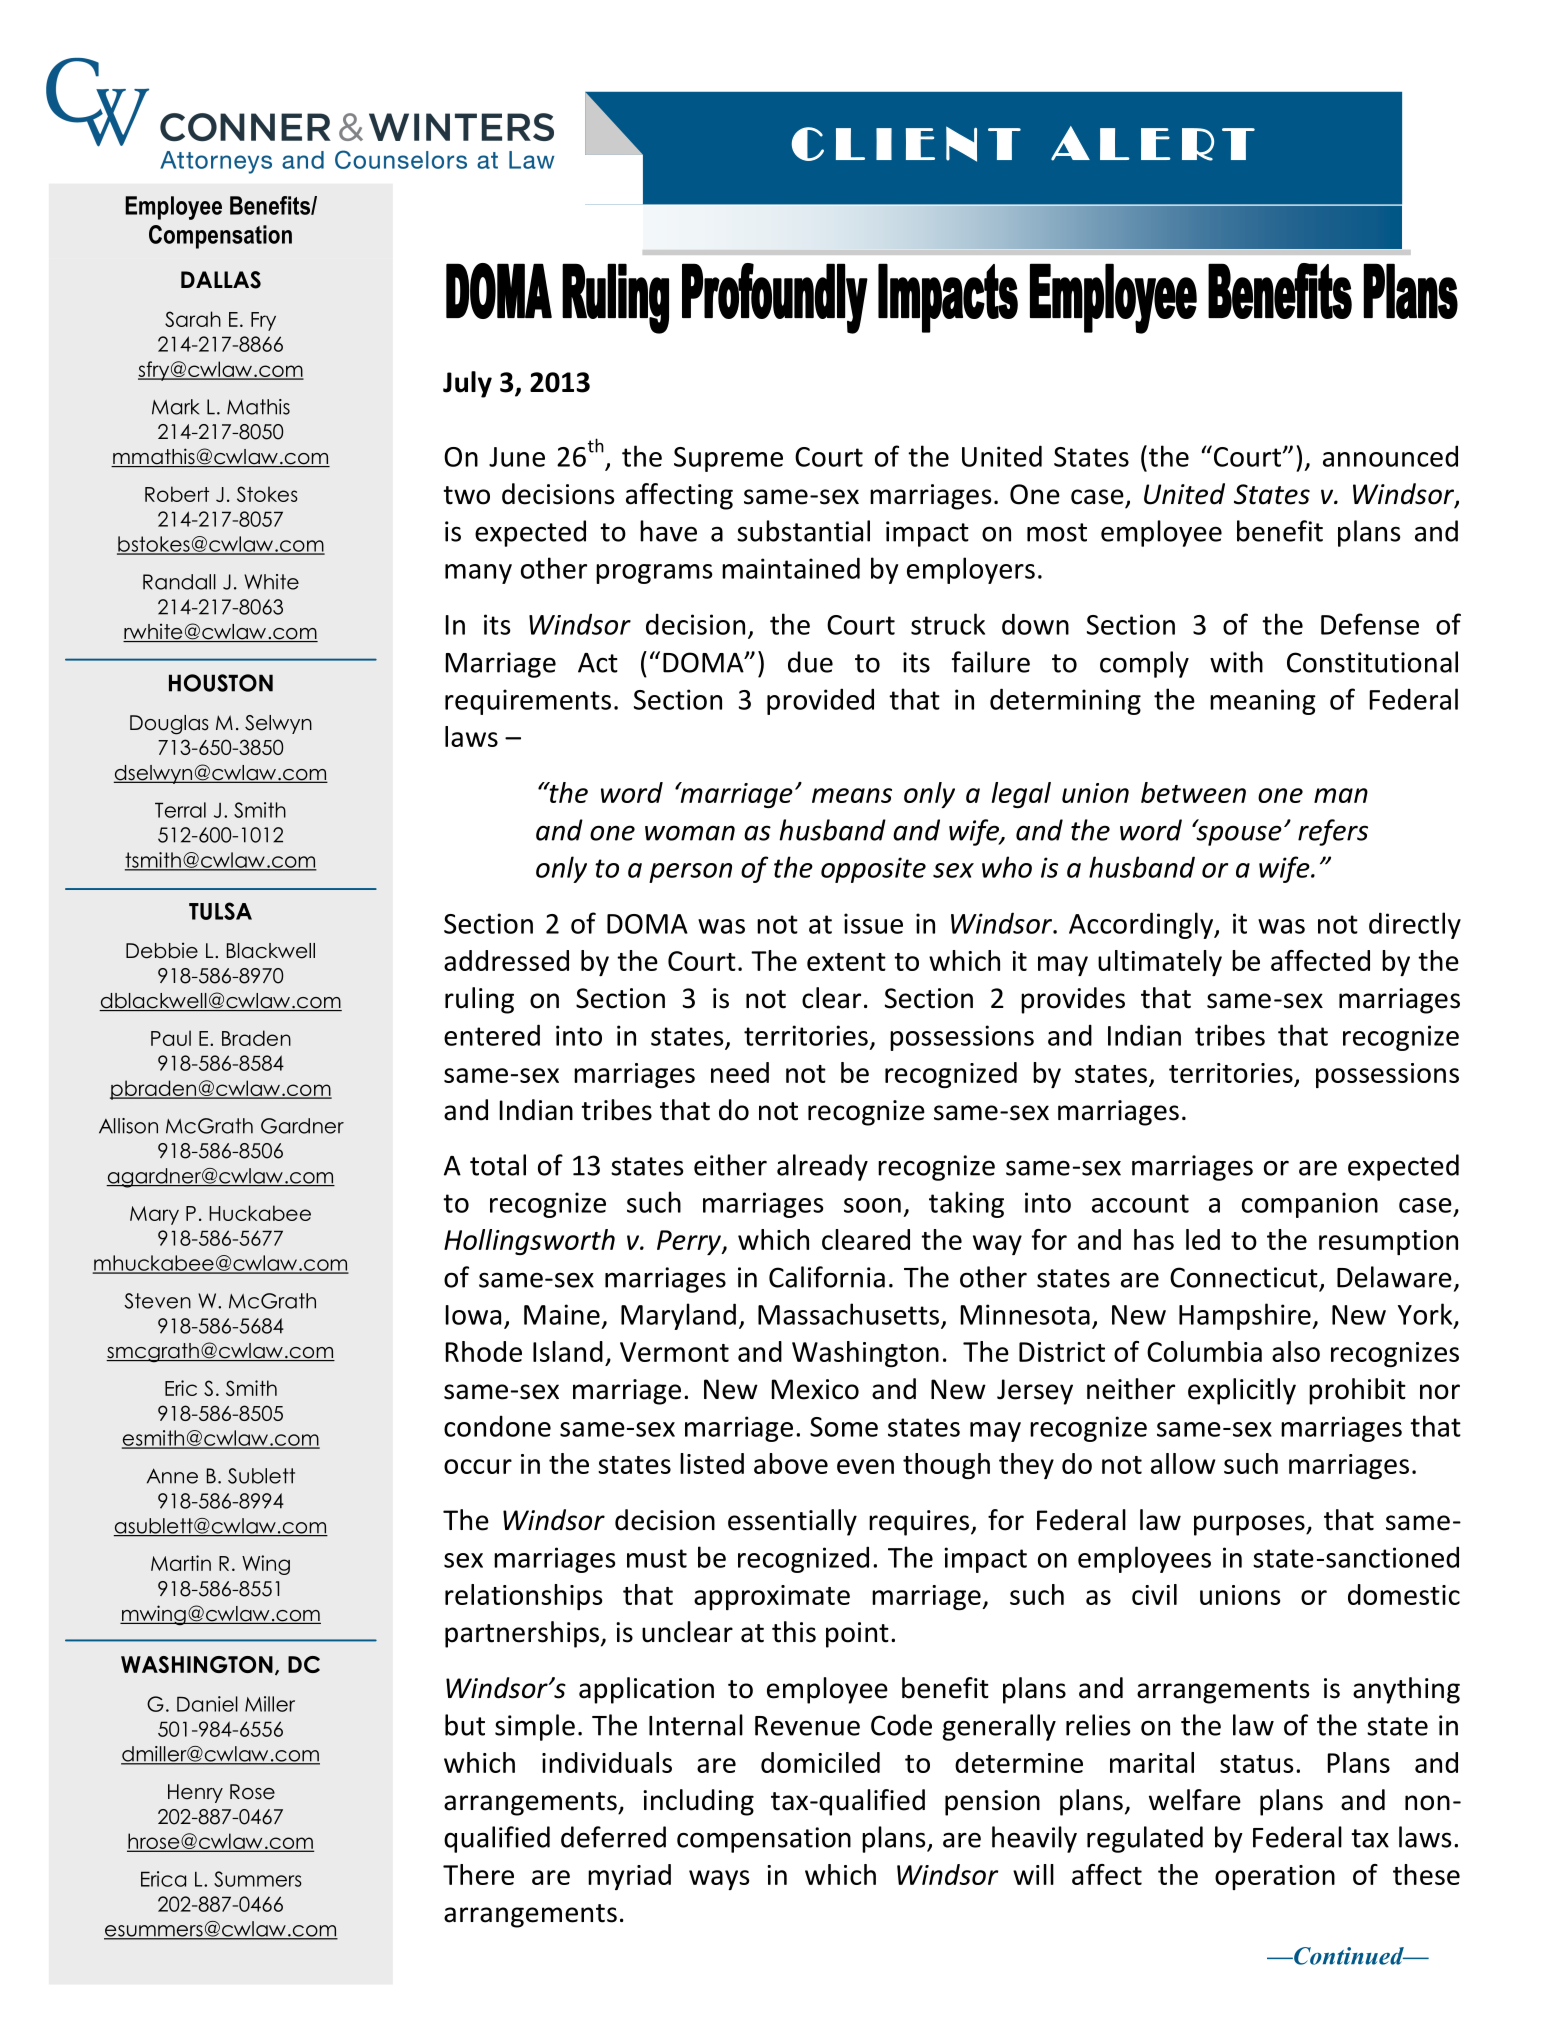  Describe the element at coordinates (1263, 702) in the image. I see `meaning` at that location.
